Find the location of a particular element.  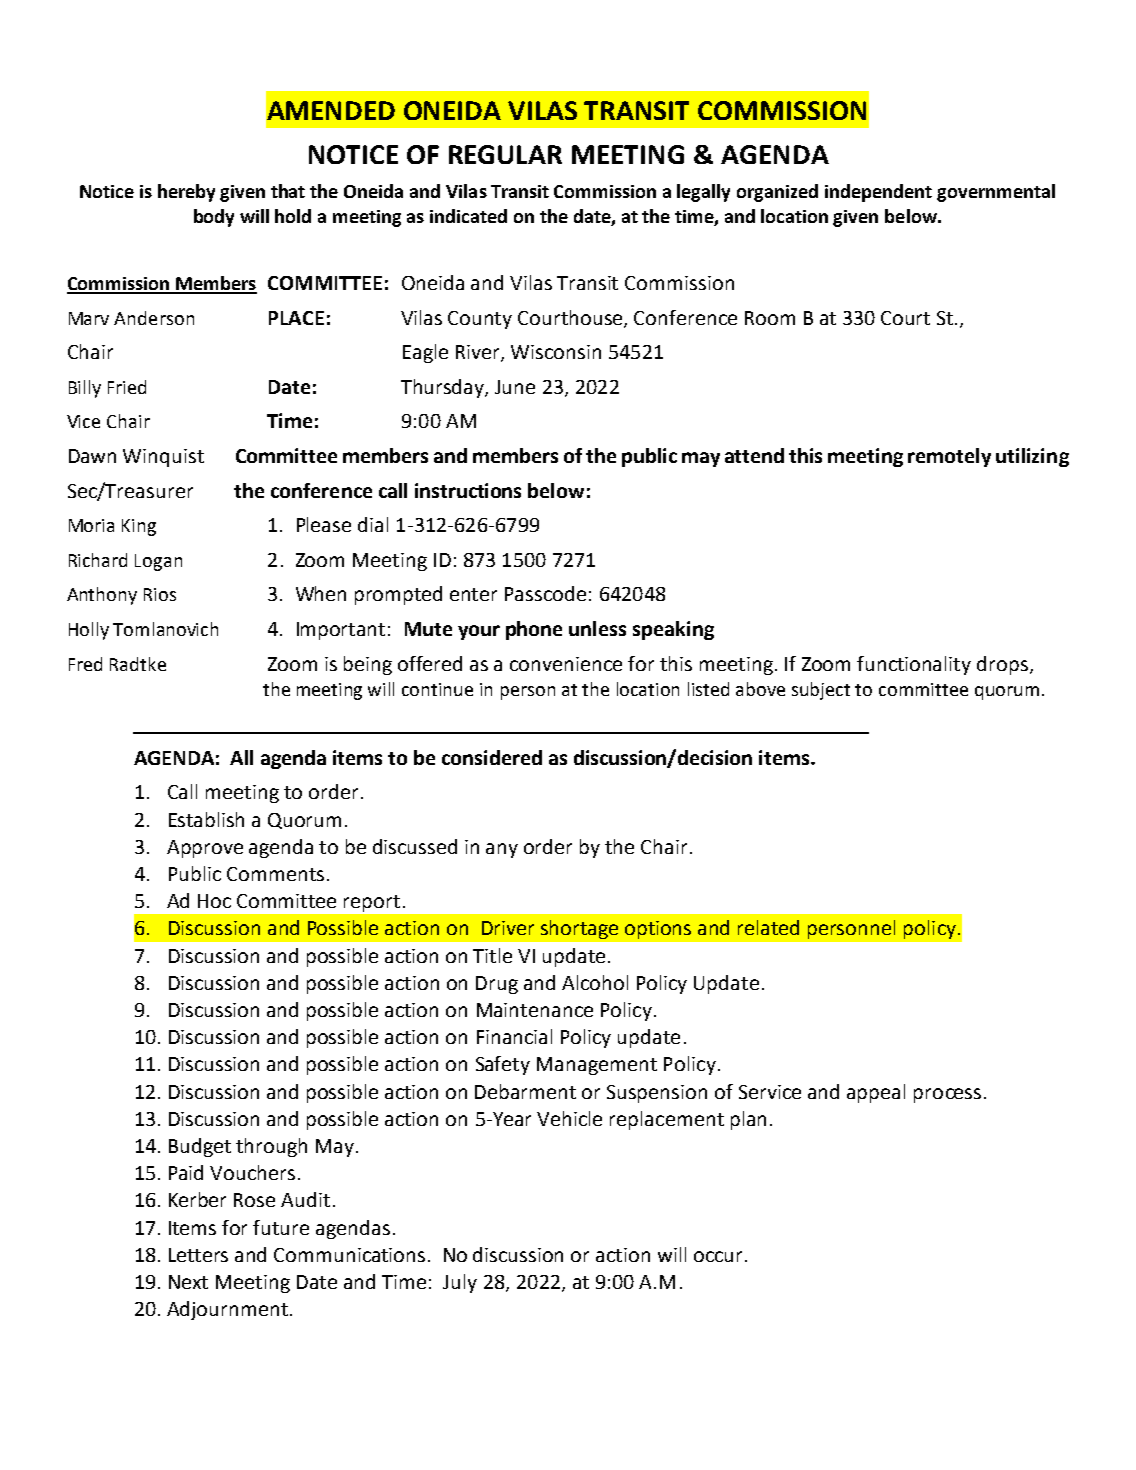

related is located at coordinates (768, 927).
